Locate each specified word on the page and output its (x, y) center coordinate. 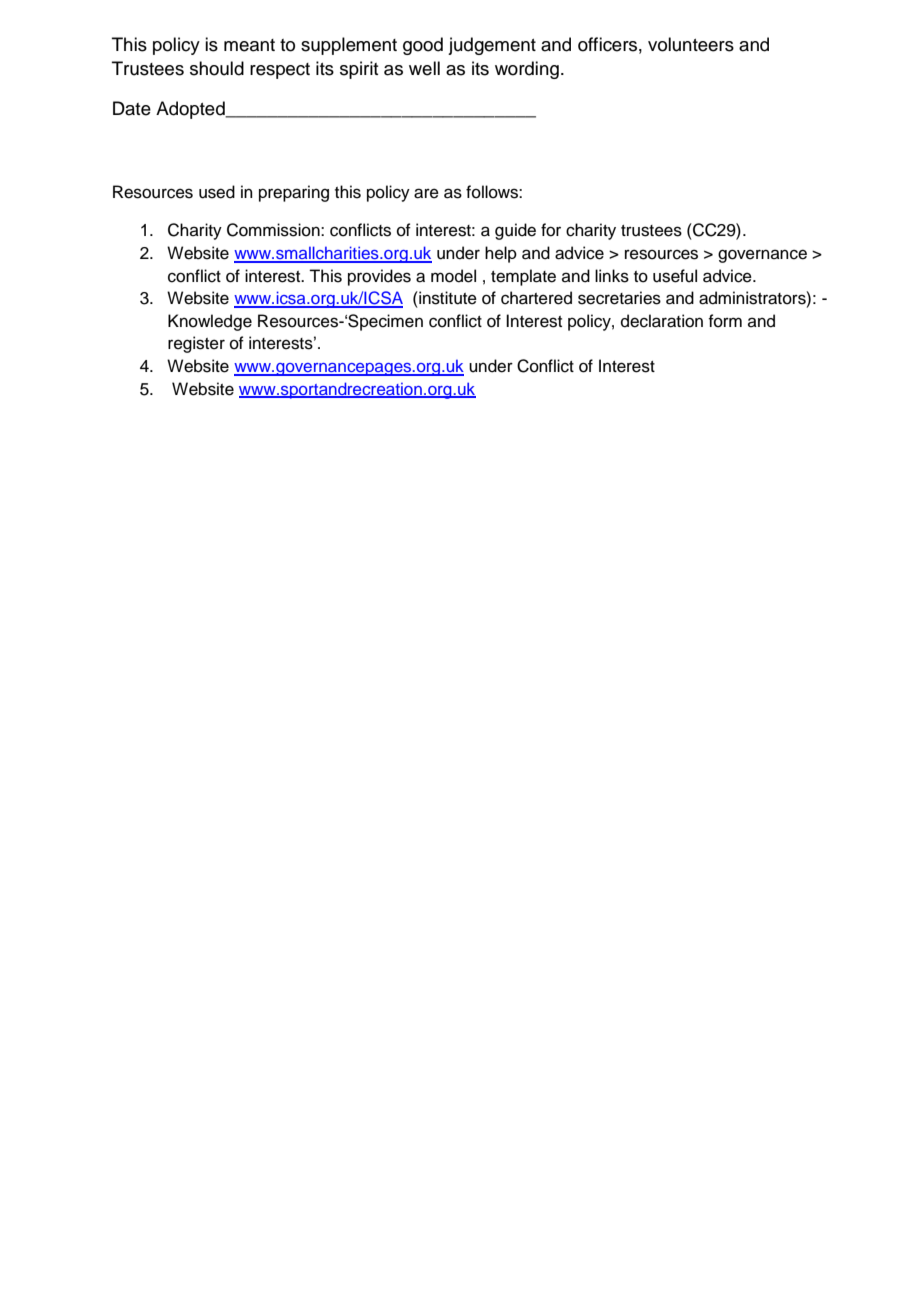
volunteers (691, 44)
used (217, 192)
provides (379, 277)
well (424, 68)
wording (527, 70)
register (196, 344)
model (453, 276)
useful (675, 276)
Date (132, 108)
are (426, 193)
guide (515, 231)
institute (447, 298)
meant (249, 45)
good (423, 46)
